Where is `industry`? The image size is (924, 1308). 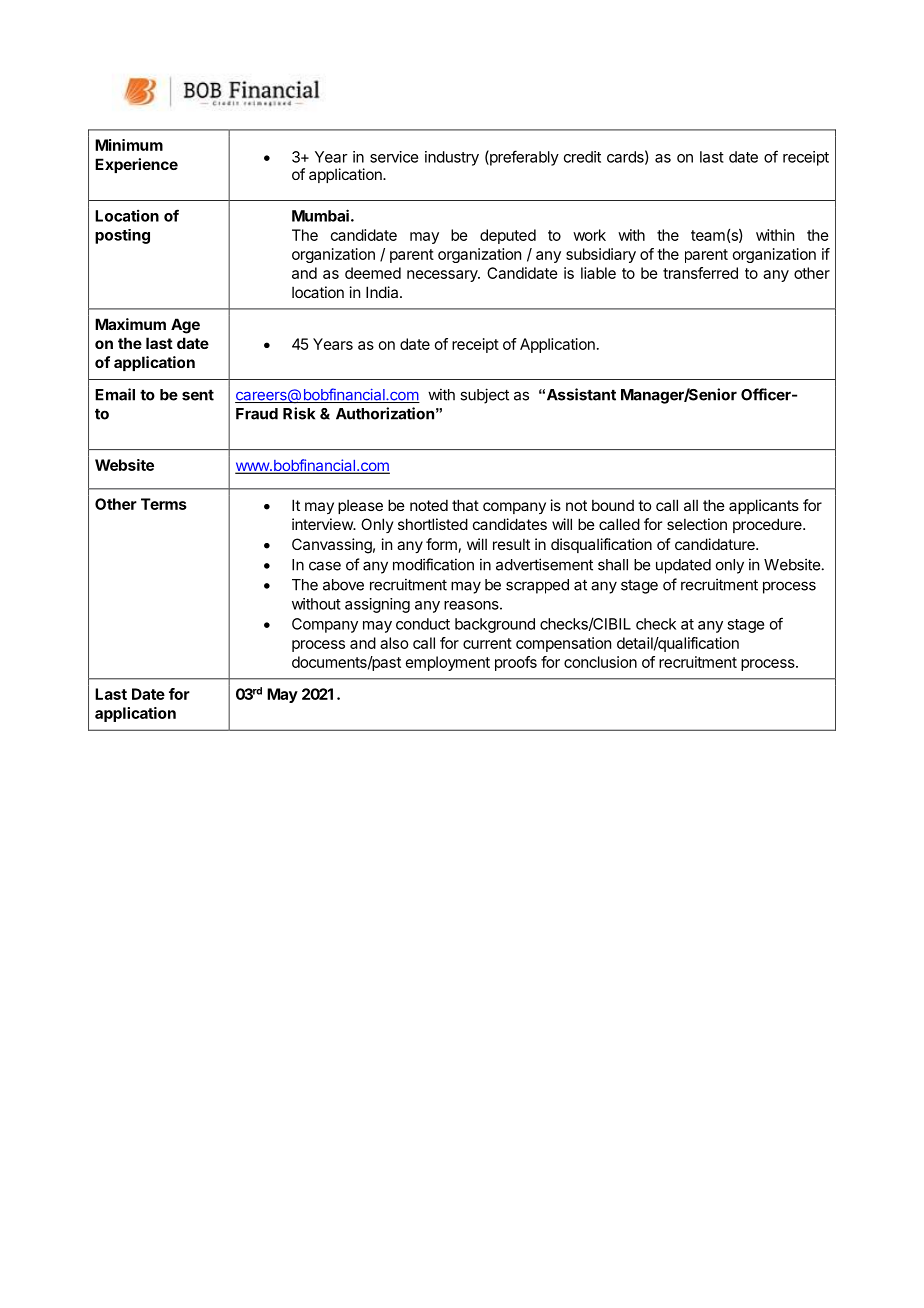 industry is located at coordinates (452, 158).
